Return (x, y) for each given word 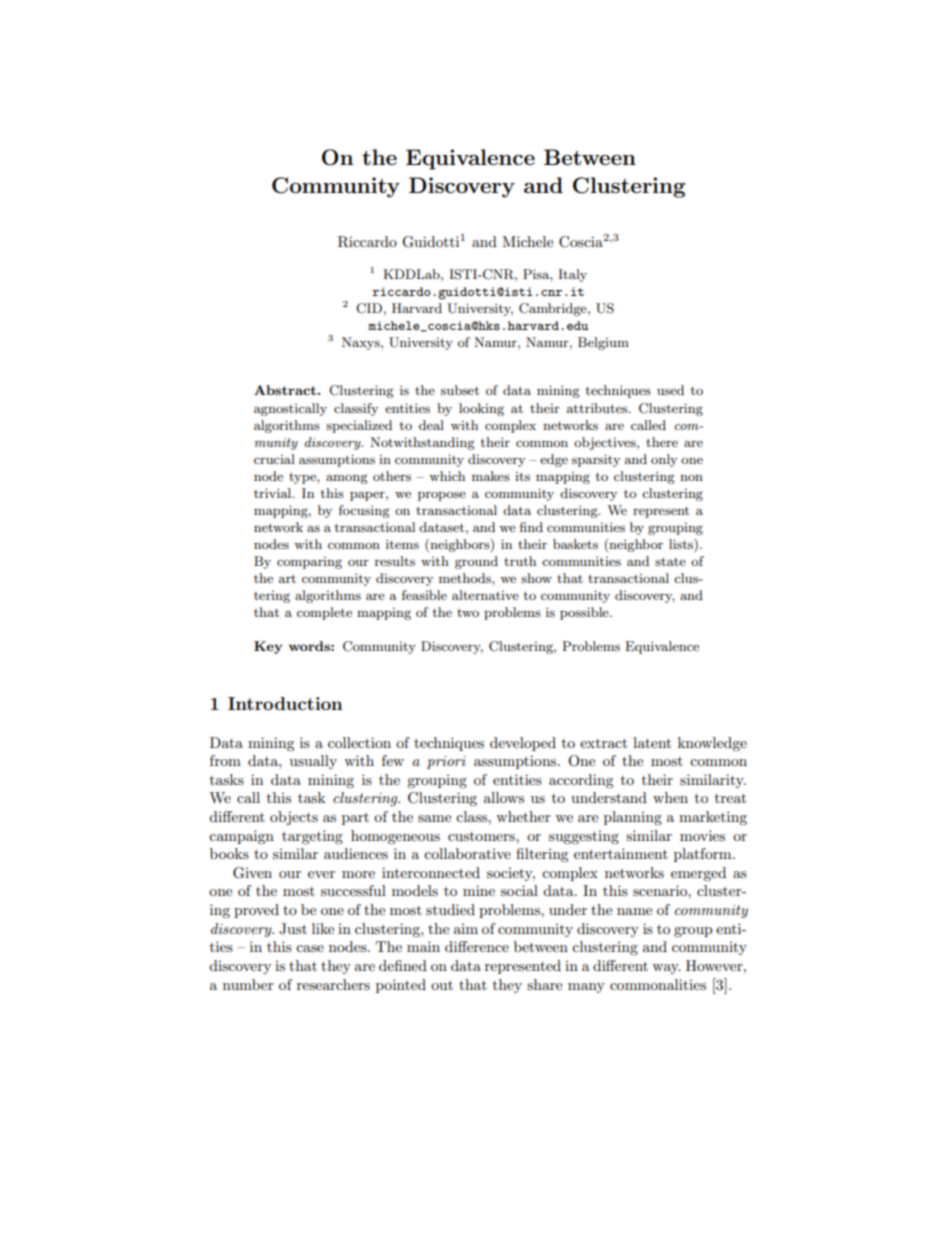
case (310, 948)
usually (313, 762)
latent (652, 742)
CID (369, 308)
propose (442, 496)
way (666, 969)
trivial (274, 493)
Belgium (603, 343)
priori (446, 762)
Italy (572, 275)
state (670, 561)
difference (477, 946)
